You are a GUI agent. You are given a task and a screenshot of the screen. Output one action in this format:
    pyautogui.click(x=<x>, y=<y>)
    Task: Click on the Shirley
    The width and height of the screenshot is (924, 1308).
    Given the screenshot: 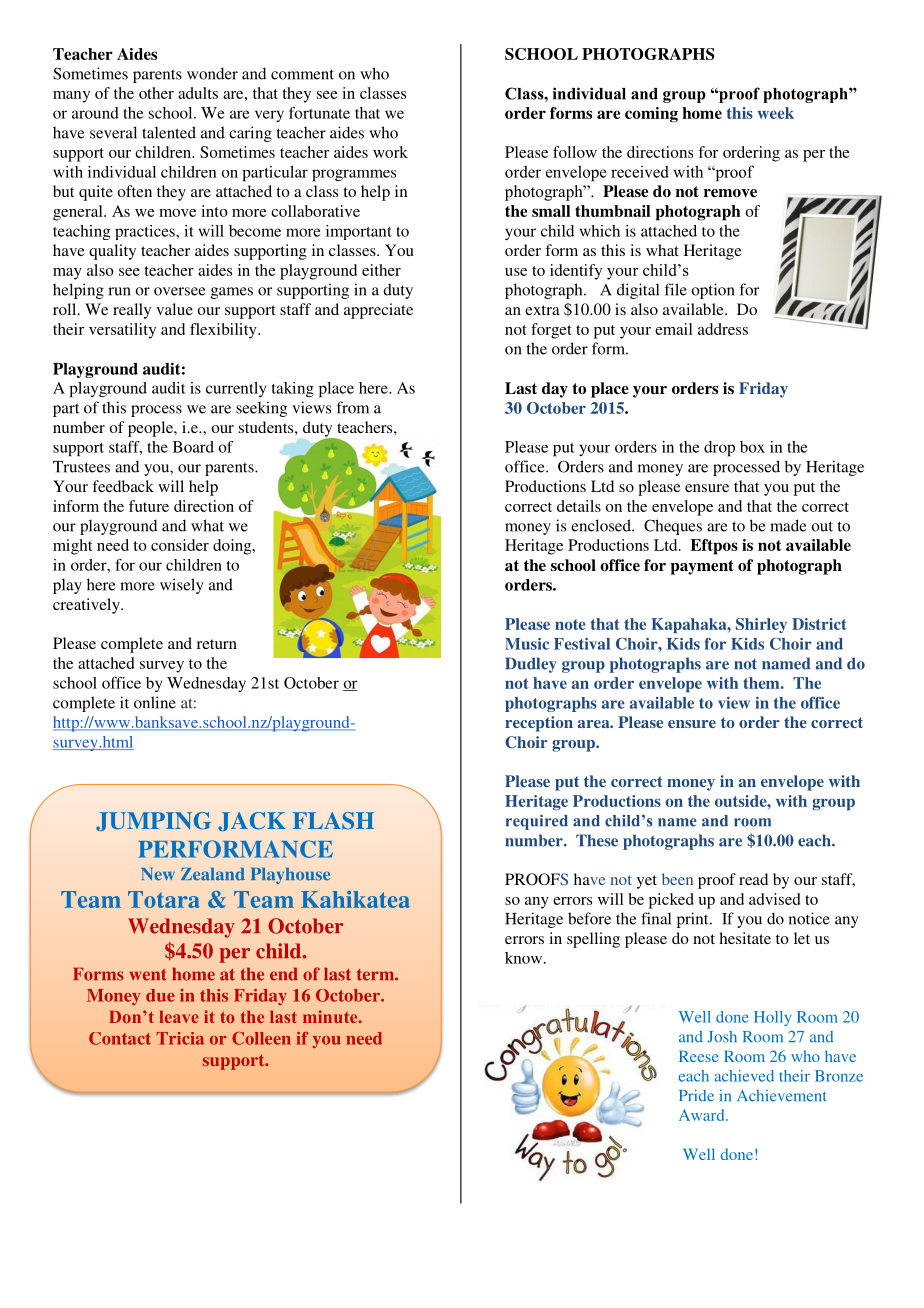 What is the action you would take?
    pyautogui.click(x=761, y=625)
